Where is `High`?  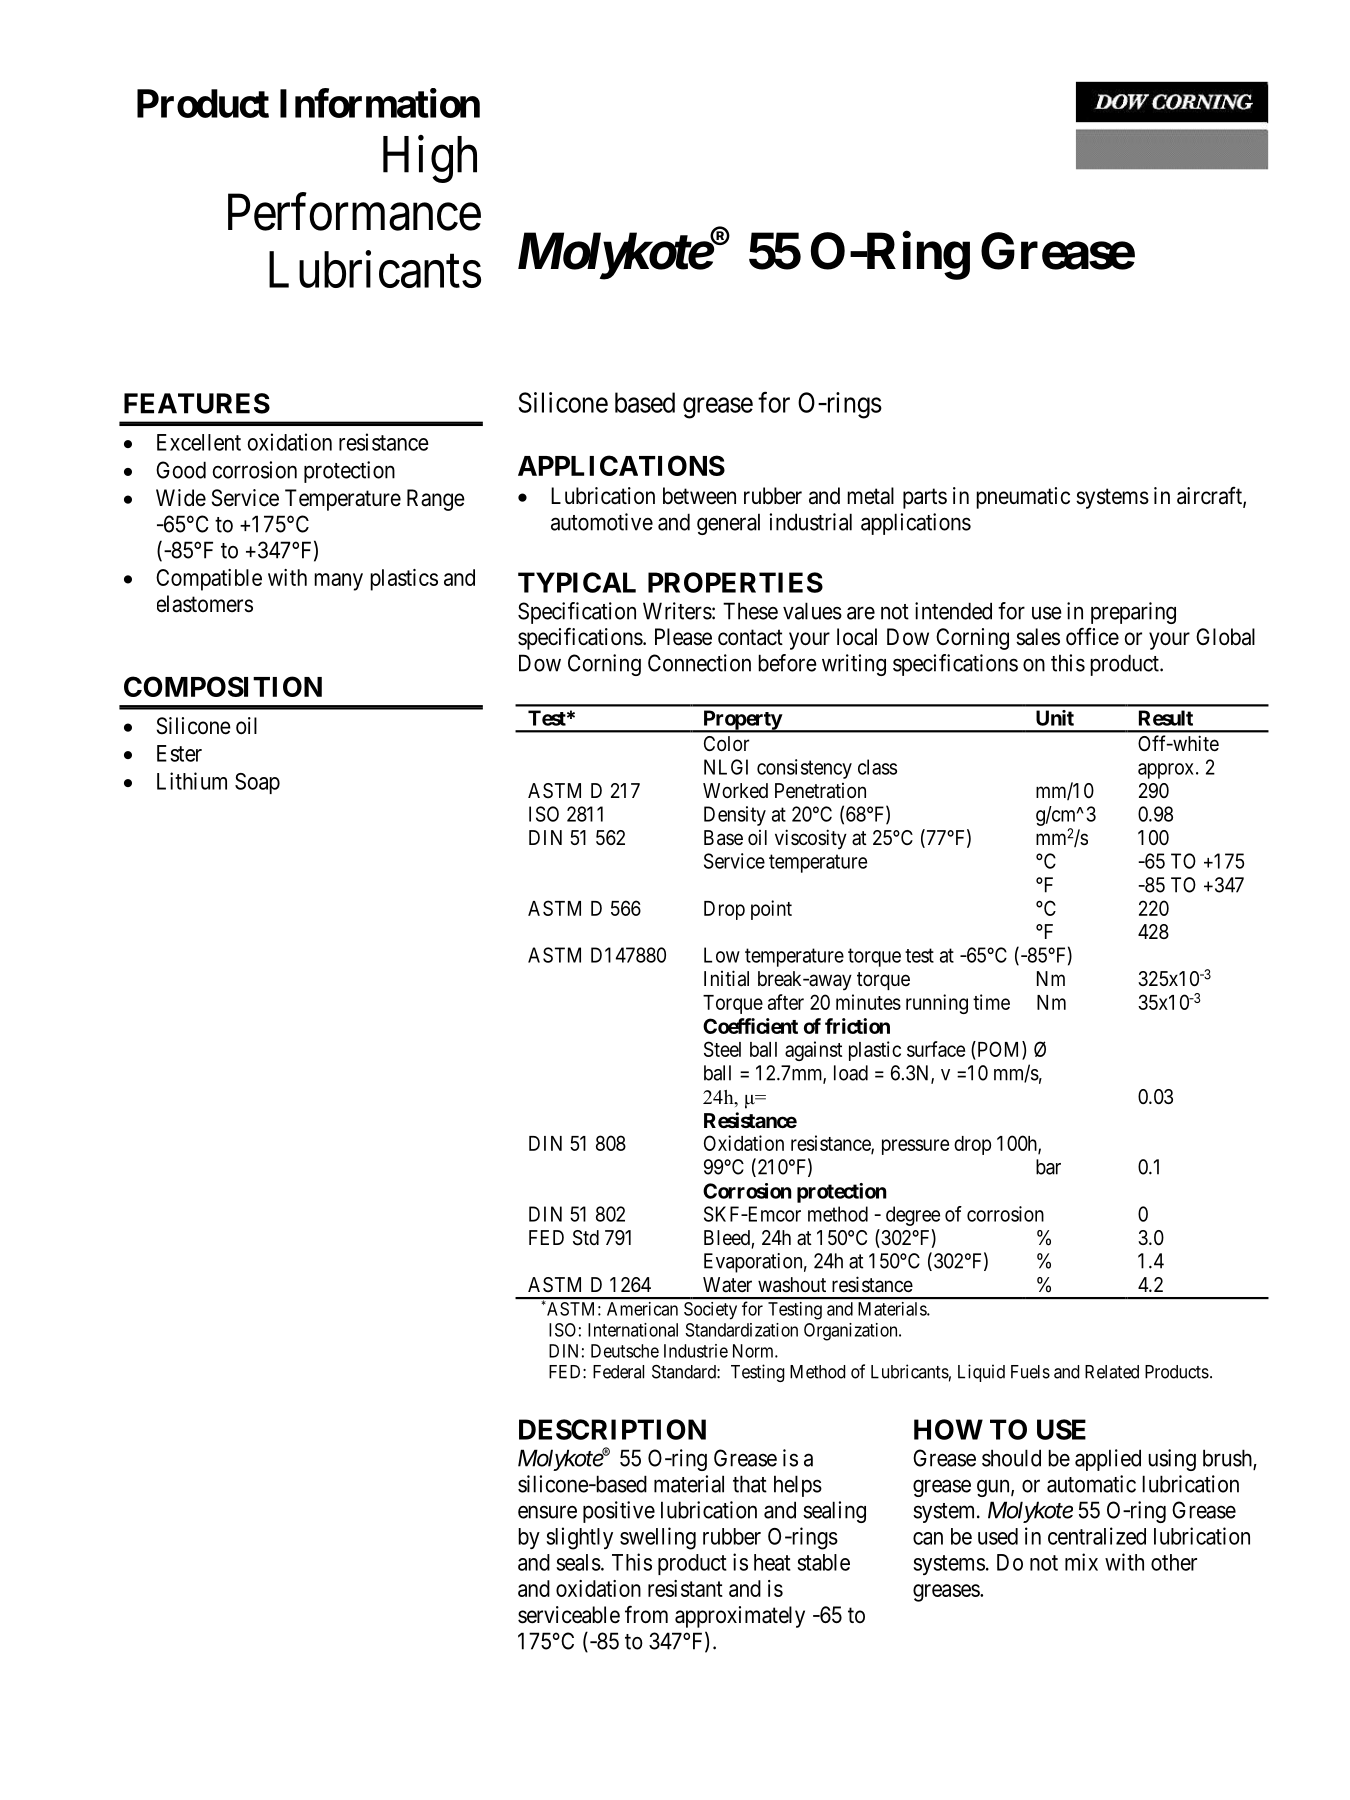
High is located at coordinates (430, 159).
